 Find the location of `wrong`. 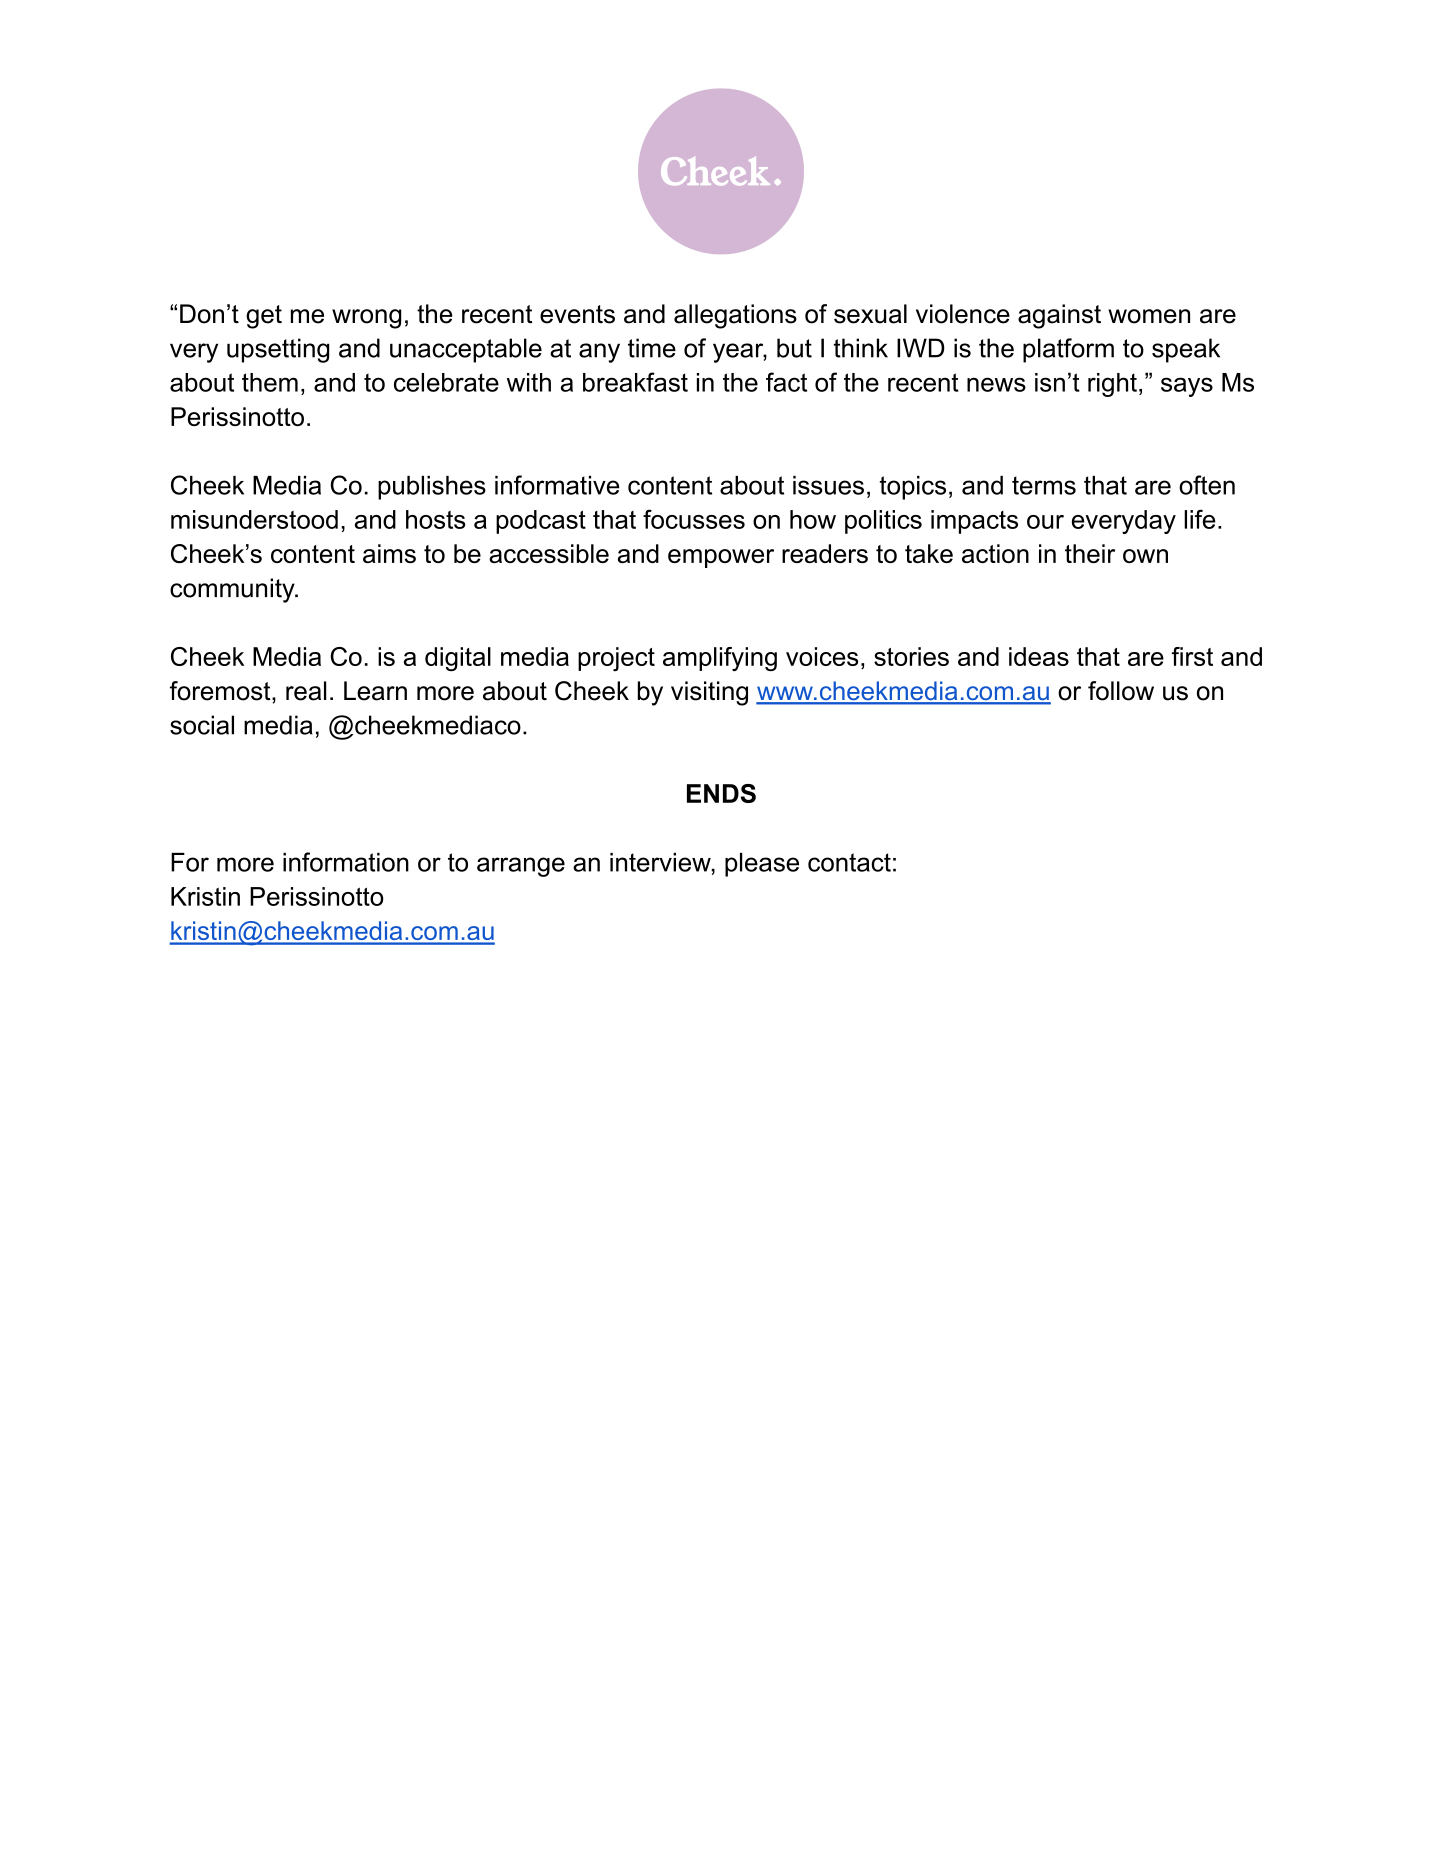

wrong is located at coordinates (366, 319).
